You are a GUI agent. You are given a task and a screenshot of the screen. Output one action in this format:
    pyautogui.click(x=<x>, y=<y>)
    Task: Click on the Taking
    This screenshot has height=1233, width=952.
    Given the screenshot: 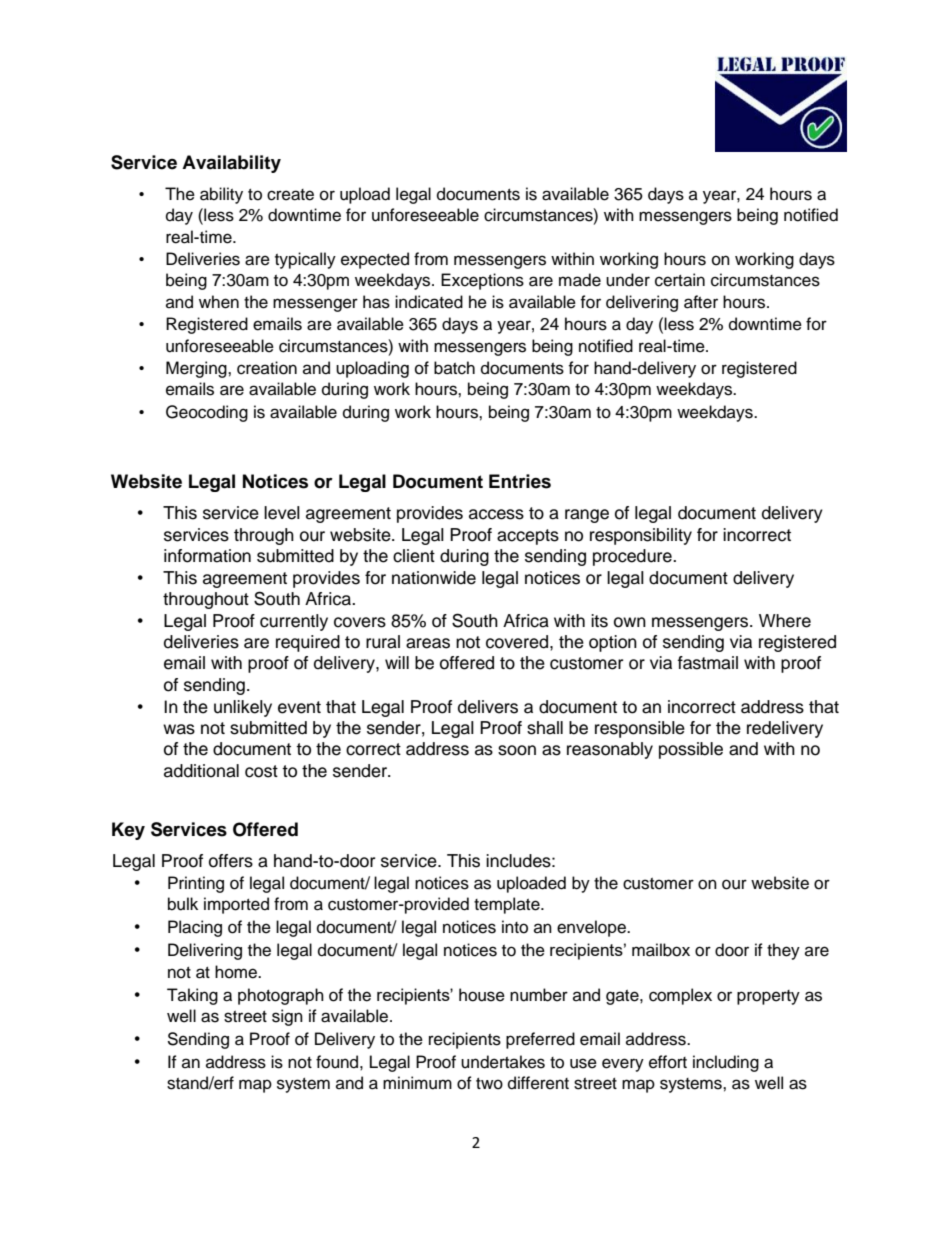 What is the action you would take?
    pyautogui.click(x=192, y=996)
